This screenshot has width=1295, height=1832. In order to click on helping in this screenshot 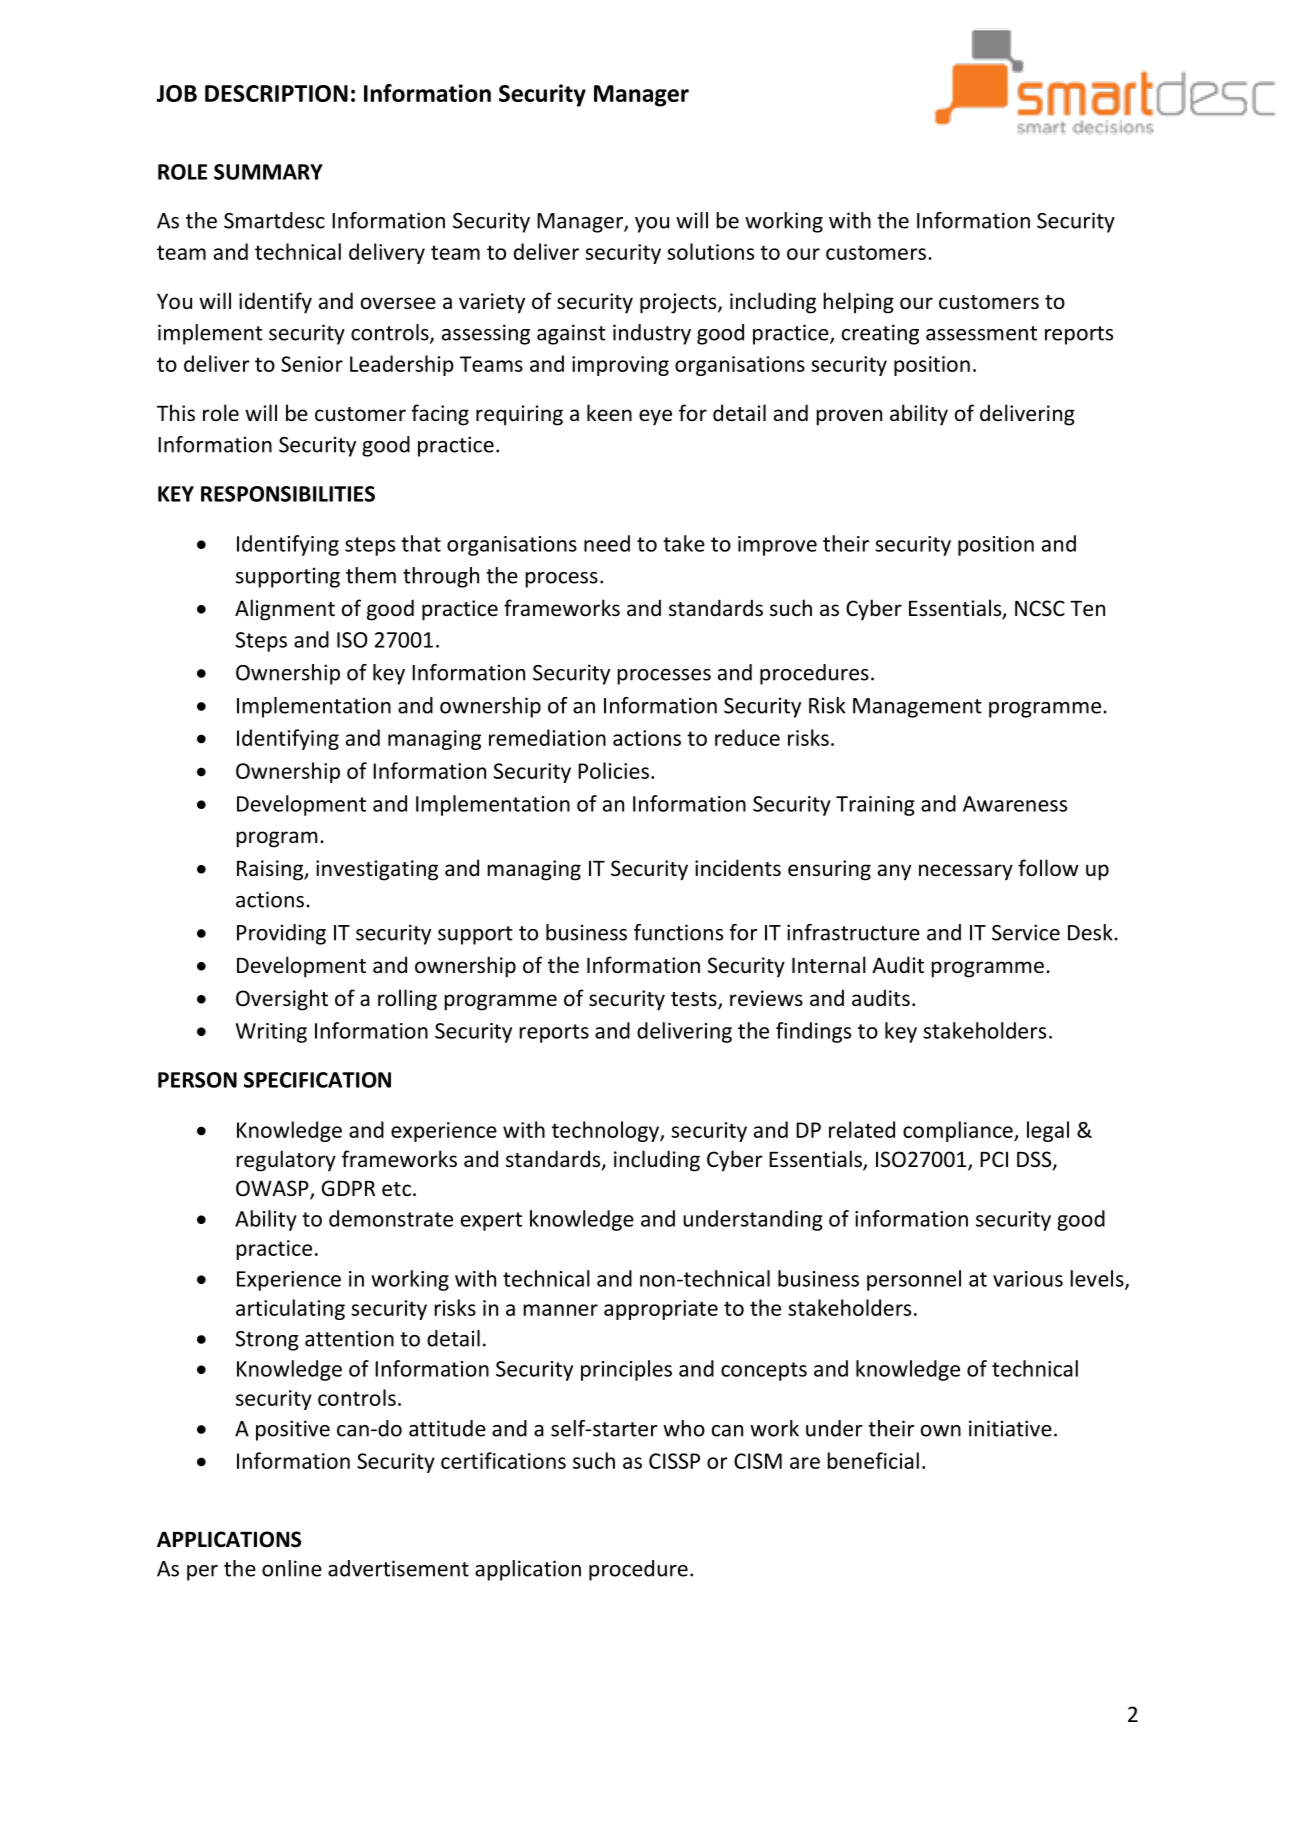, I will do `click(858, 303)`.
